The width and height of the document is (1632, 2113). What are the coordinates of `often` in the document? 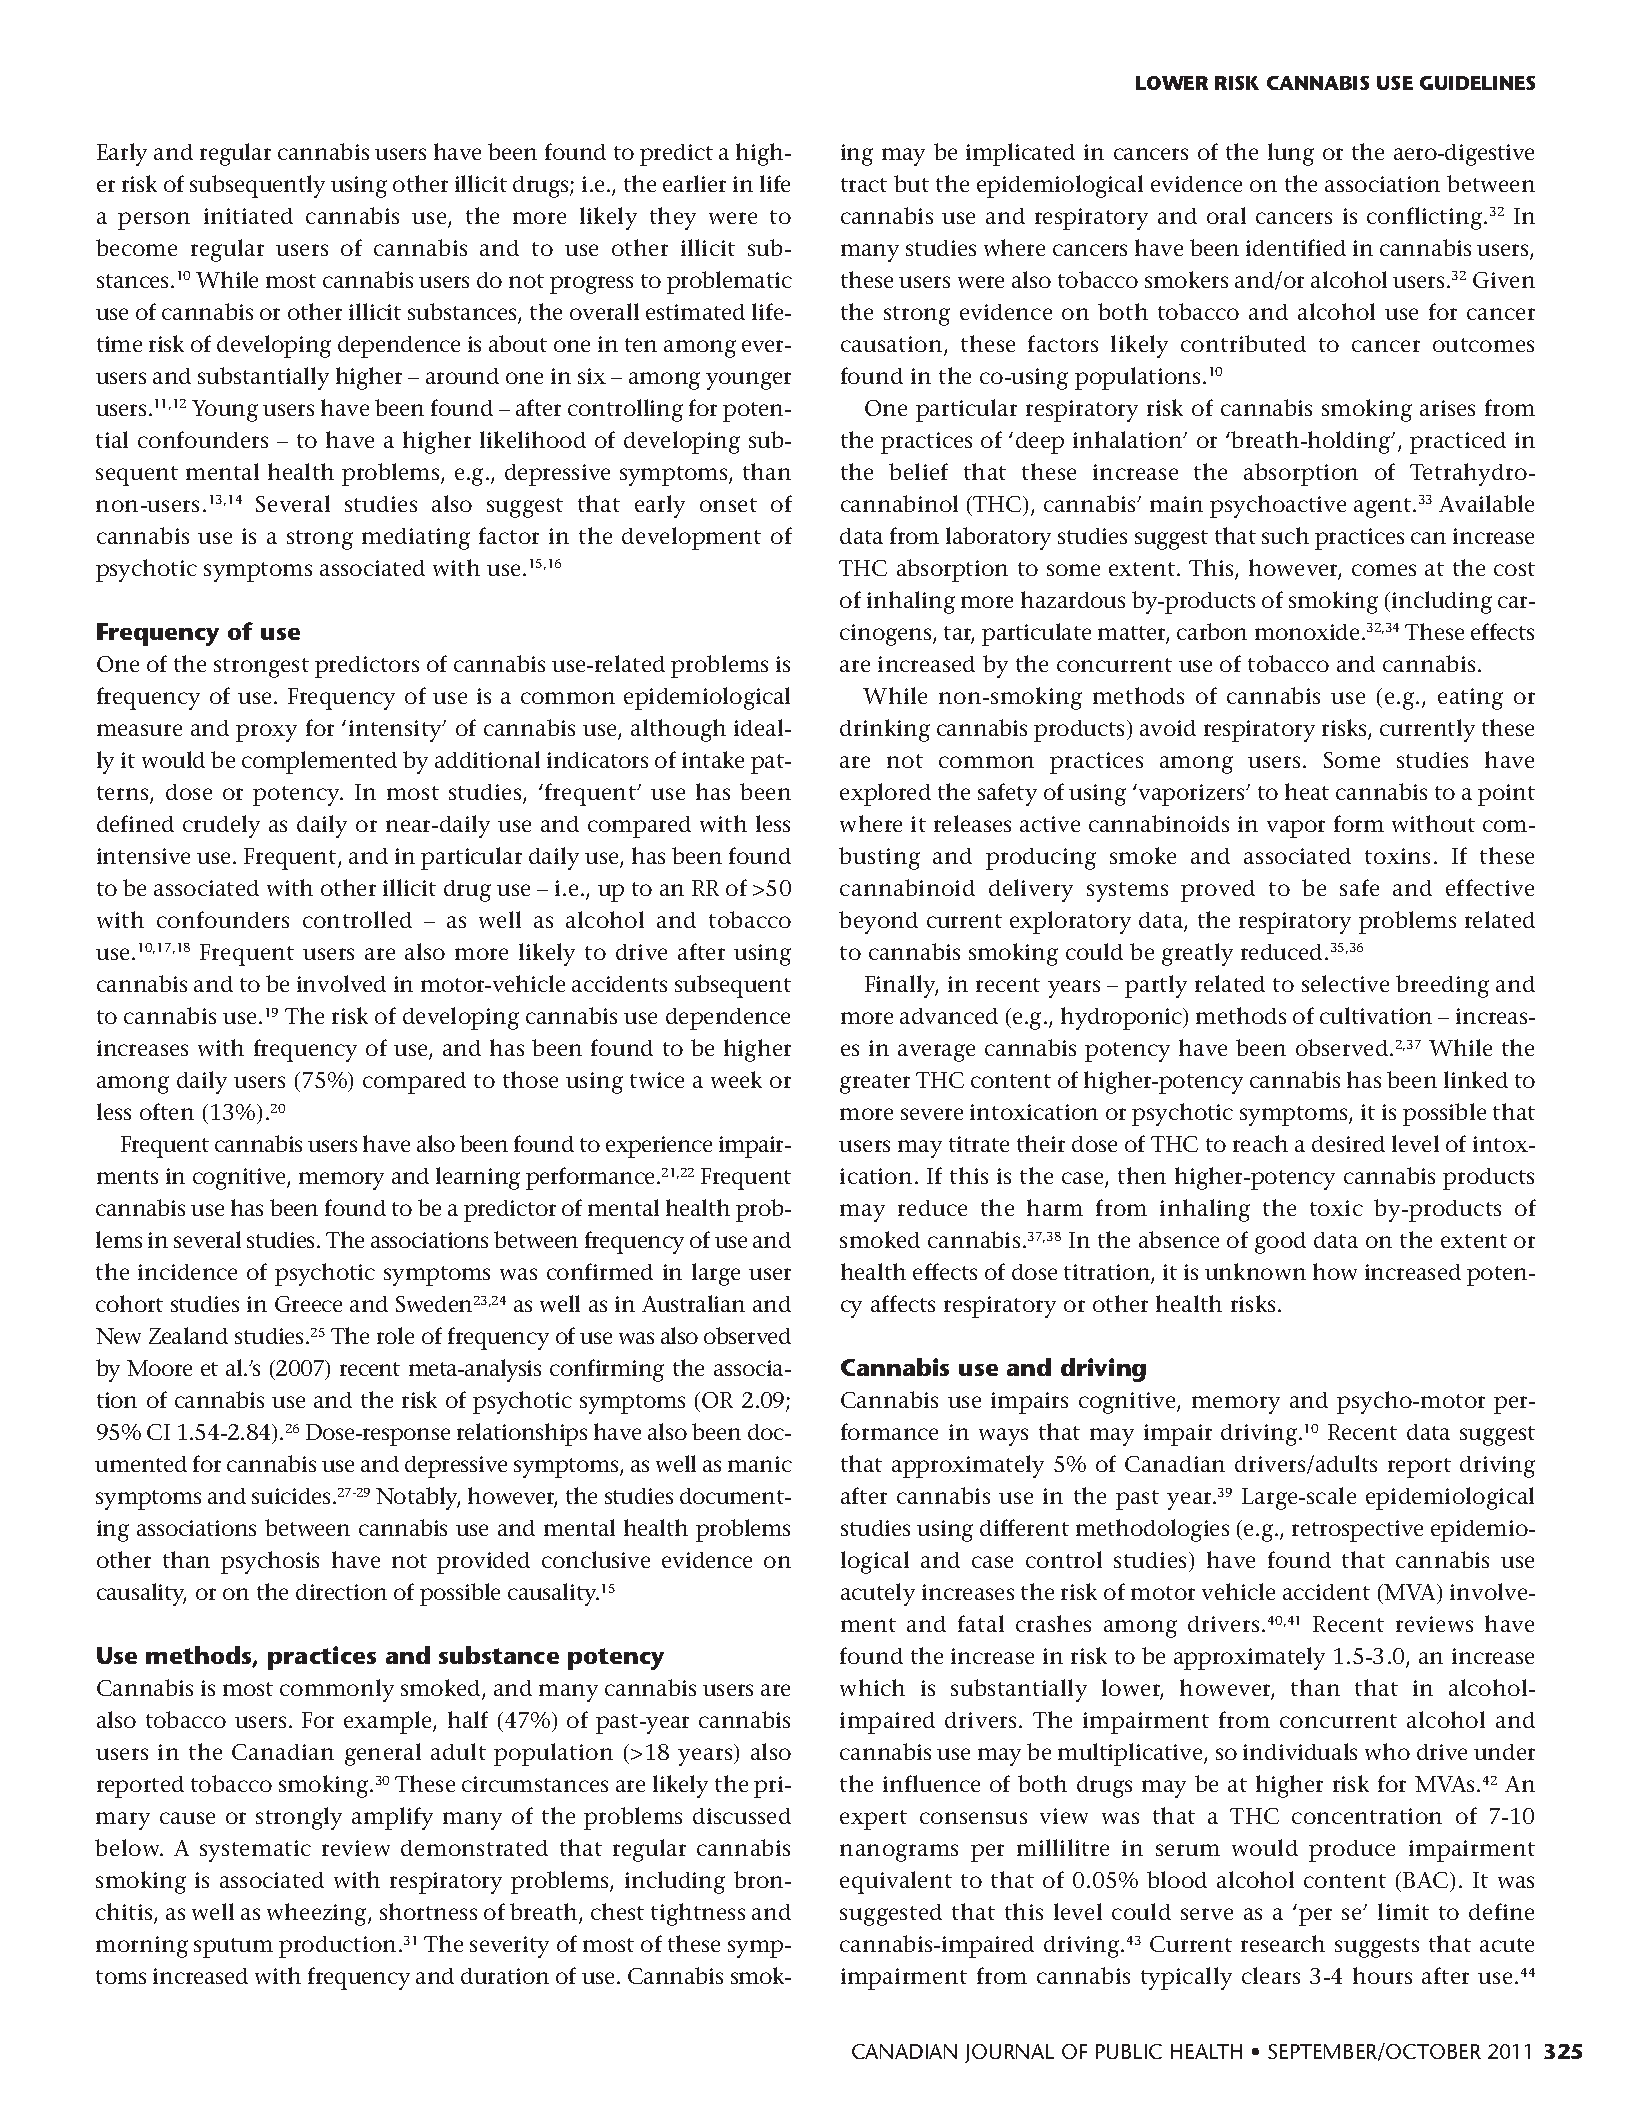 It's located at (167, 1111).
